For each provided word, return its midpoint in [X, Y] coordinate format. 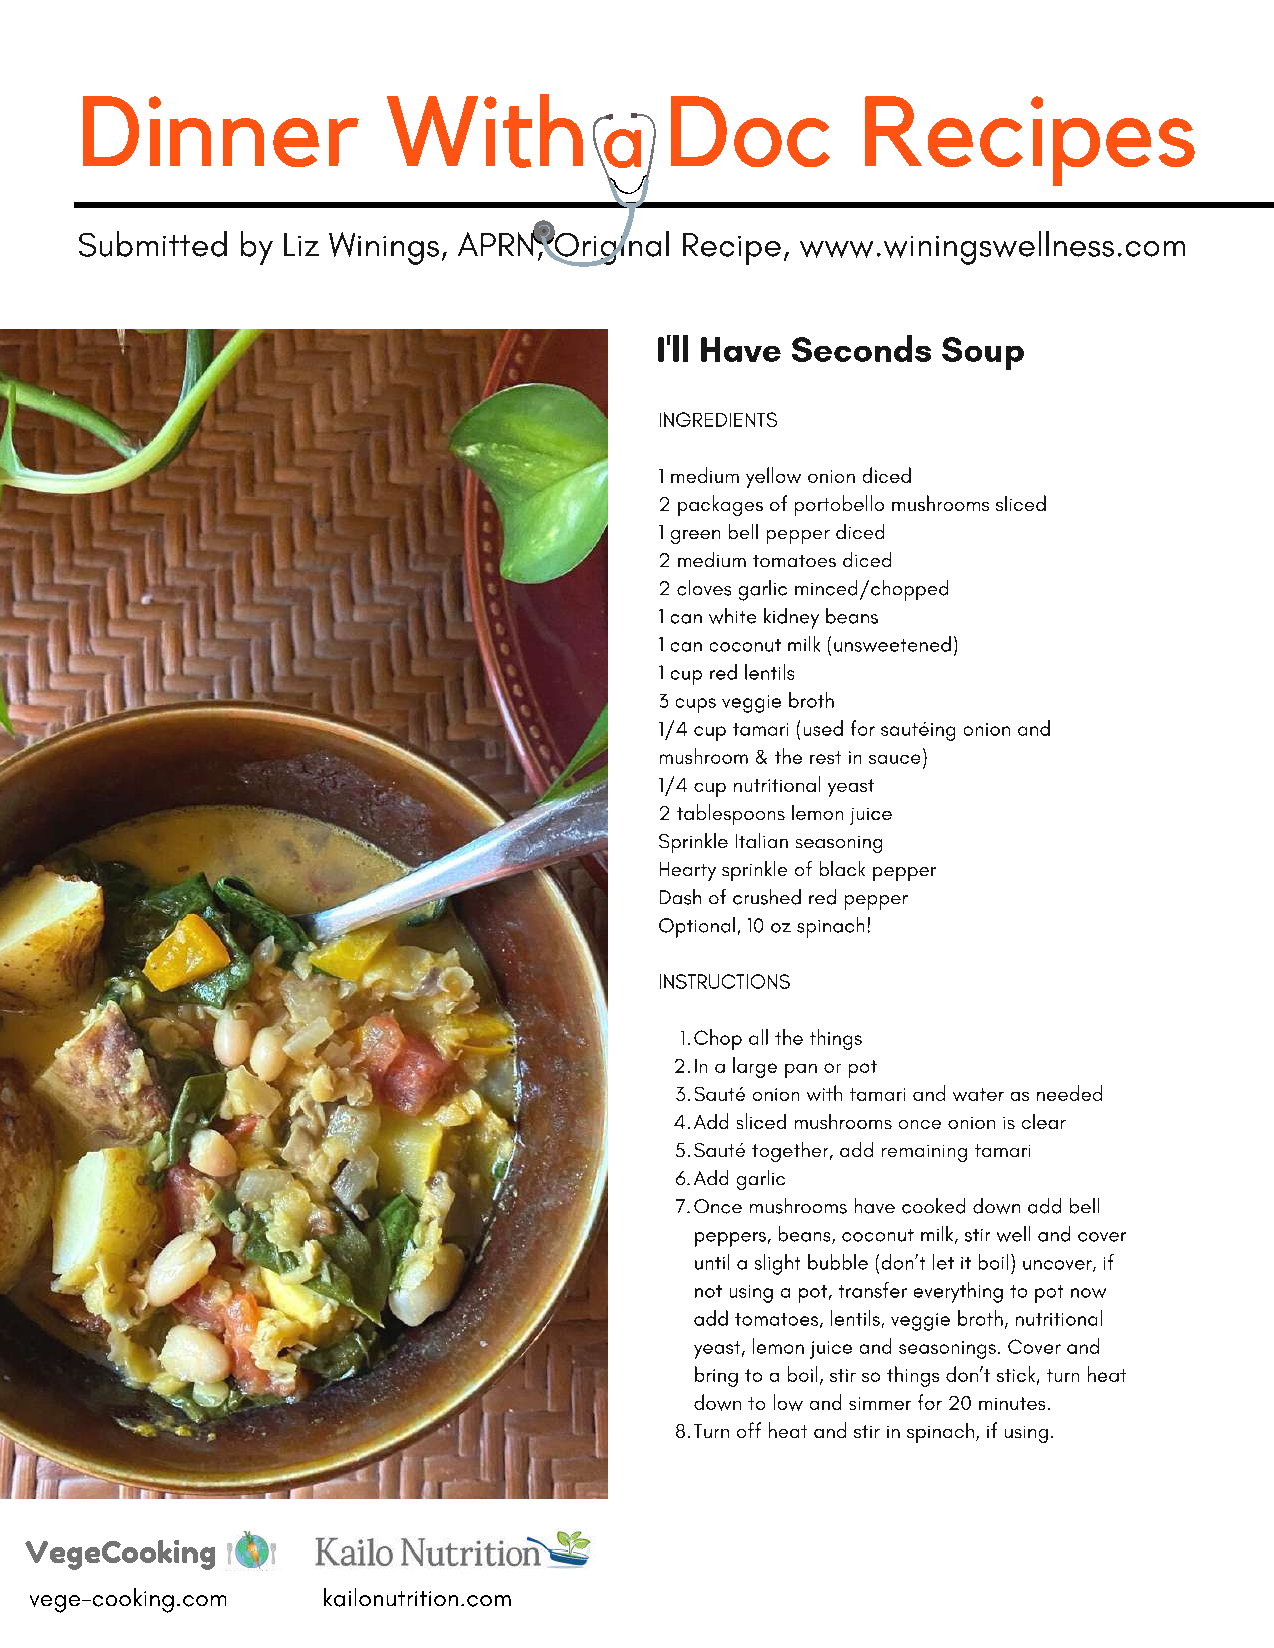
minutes [1012, 1403]
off [749, 1430]
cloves [704, 588]
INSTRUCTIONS [725, 981]
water [978, 1094]
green [695, 537]
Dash [680, 897]
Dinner [221, 131]
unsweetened [892, 644]
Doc [750, 131]
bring [716, 1376]
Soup [983, 353]
